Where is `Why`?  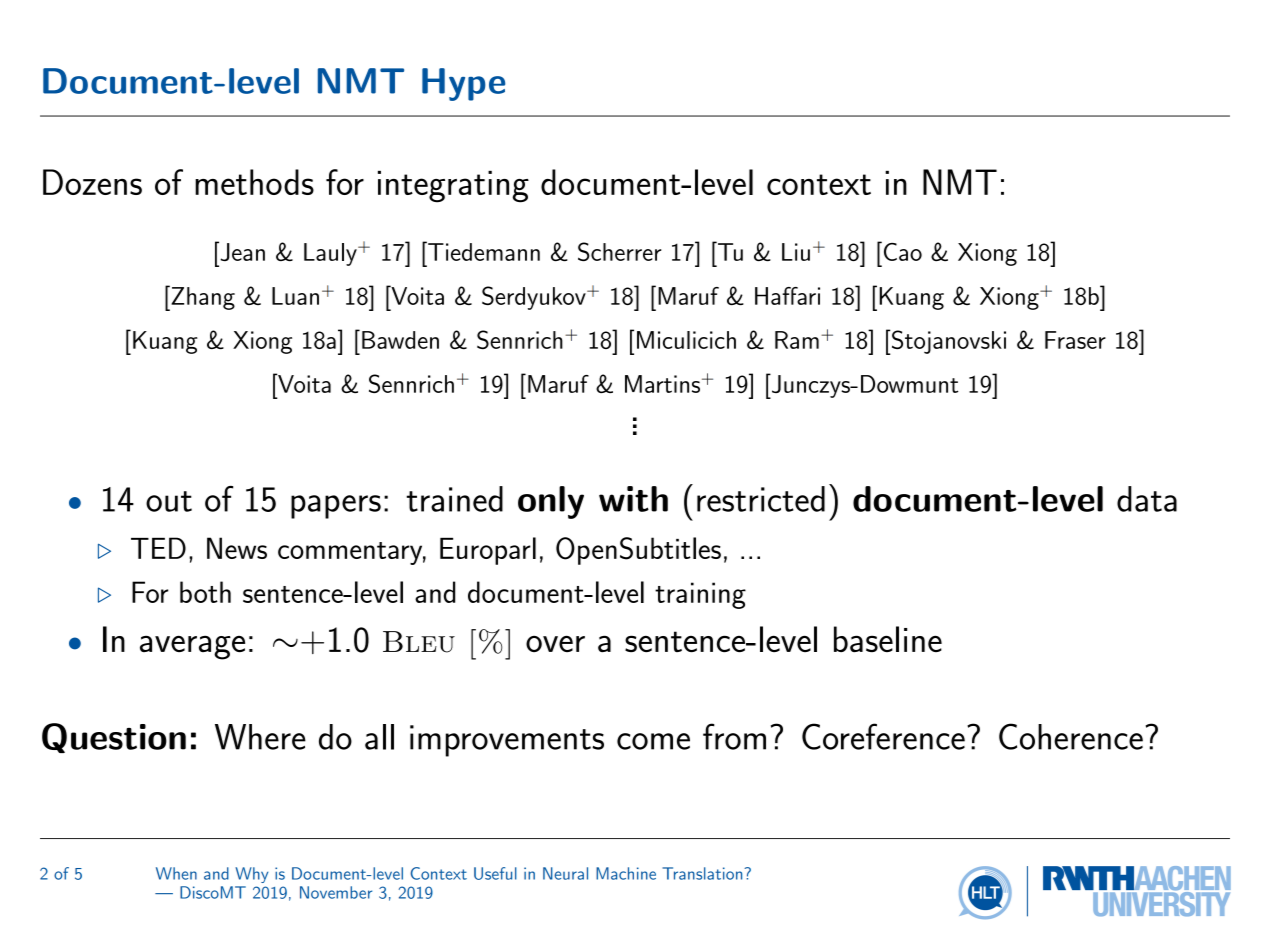
Why is located at coordinates (251, 875).
